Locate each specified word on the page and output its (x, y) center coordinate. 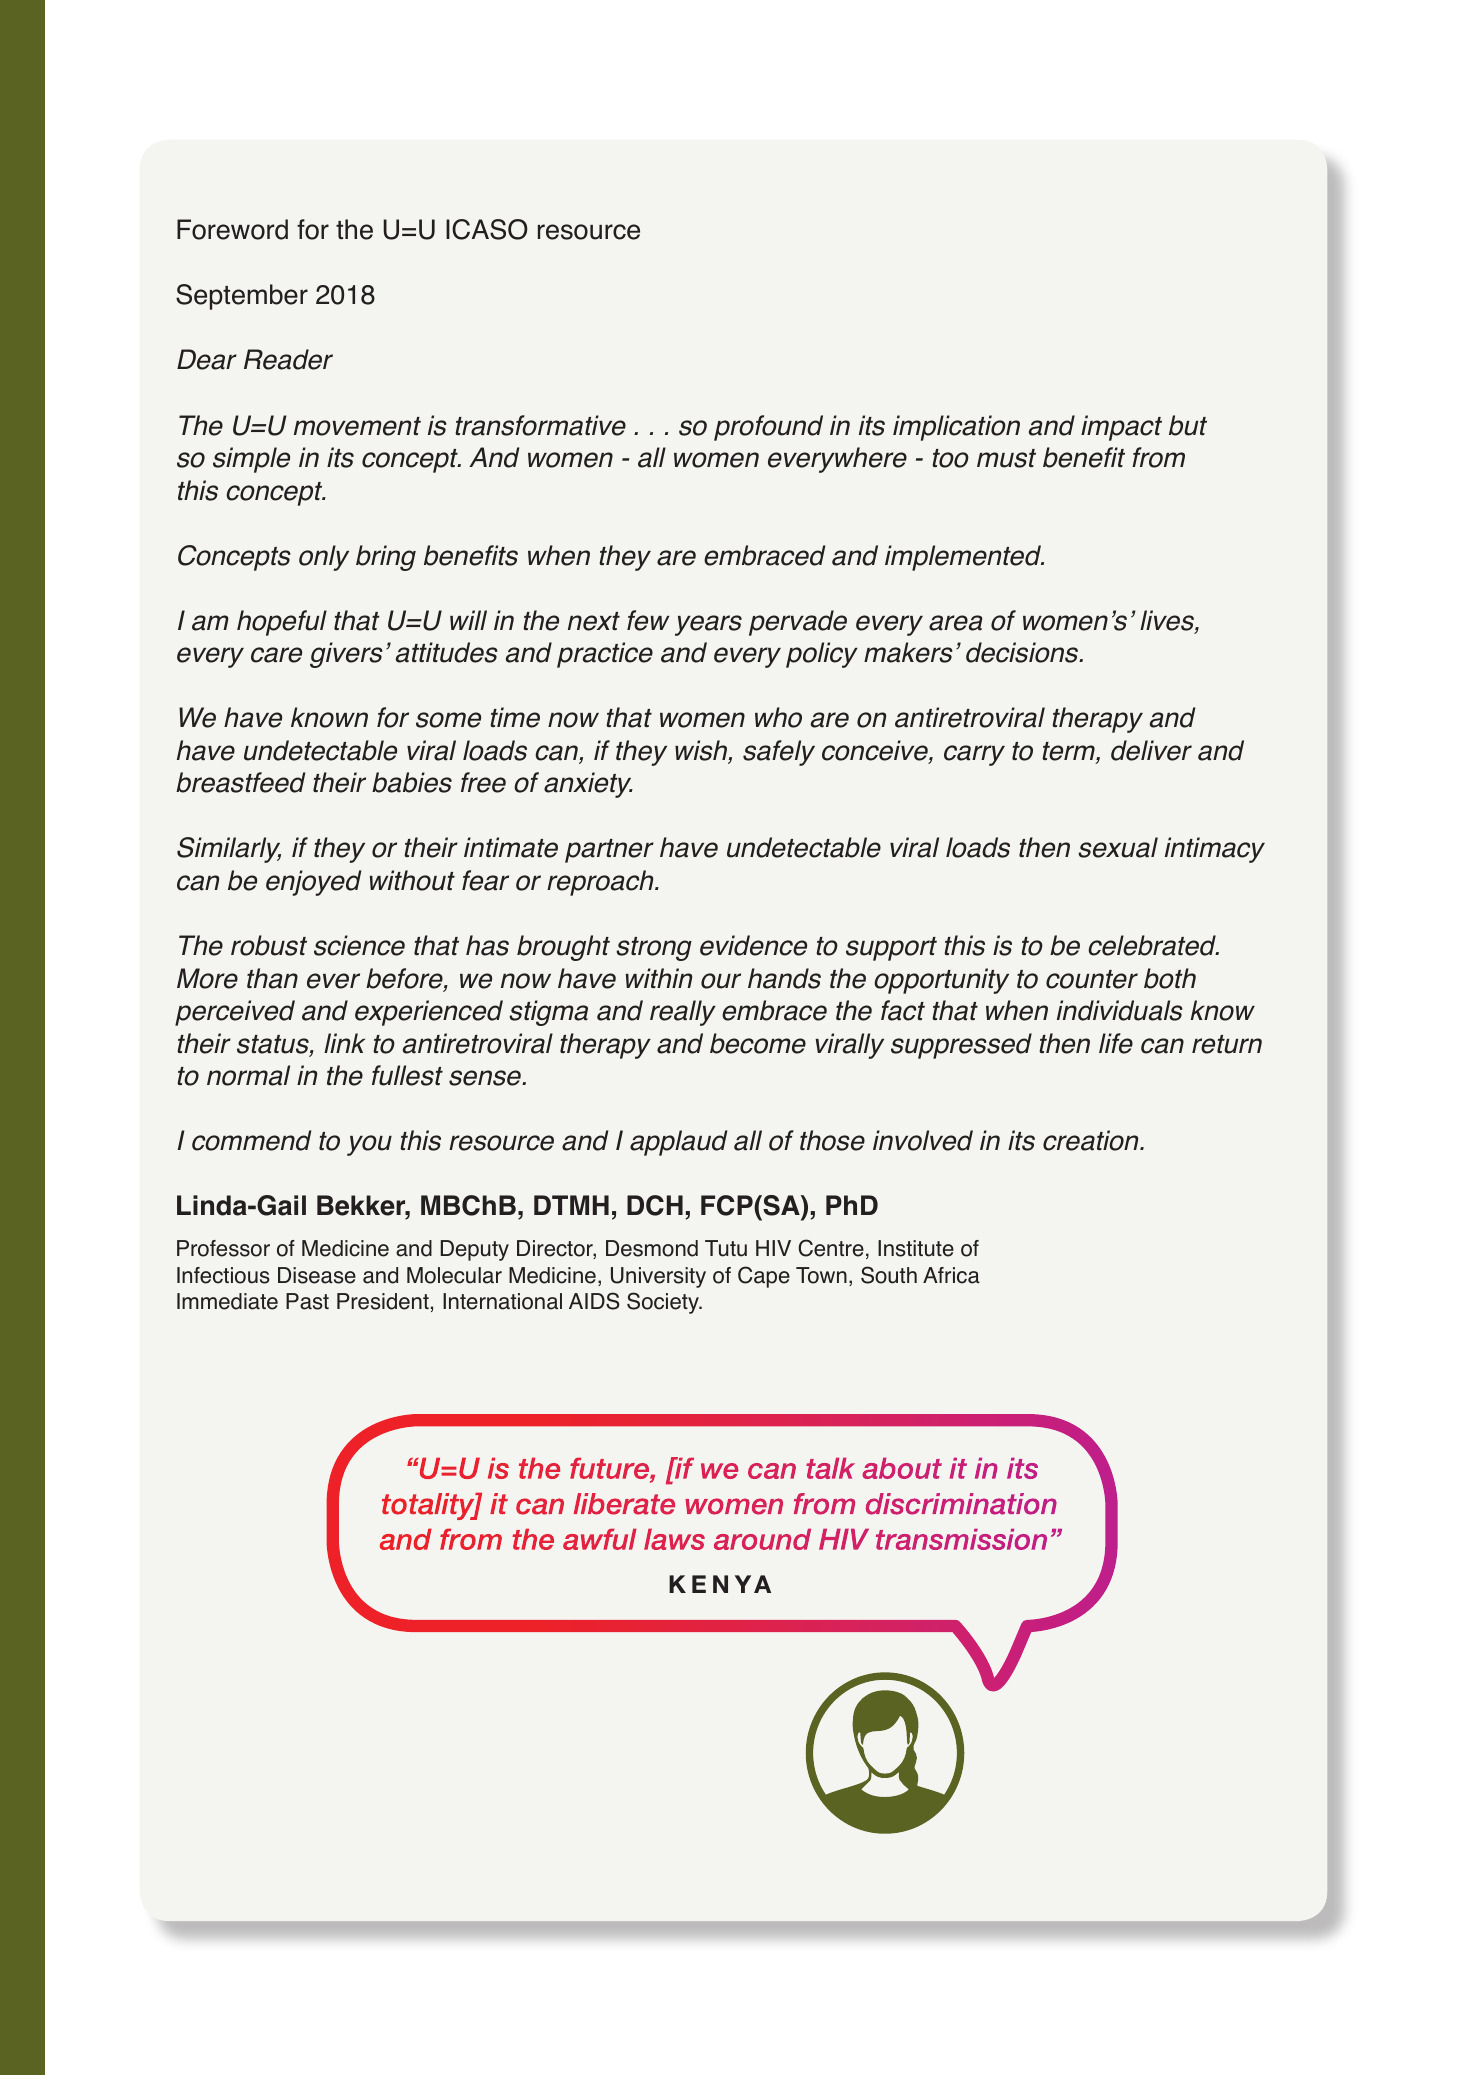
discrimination (961, 1504)
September (242, 297)
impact (1121, 428)
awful (599, 1539)
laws (674, 1539)
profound (768, 428)
